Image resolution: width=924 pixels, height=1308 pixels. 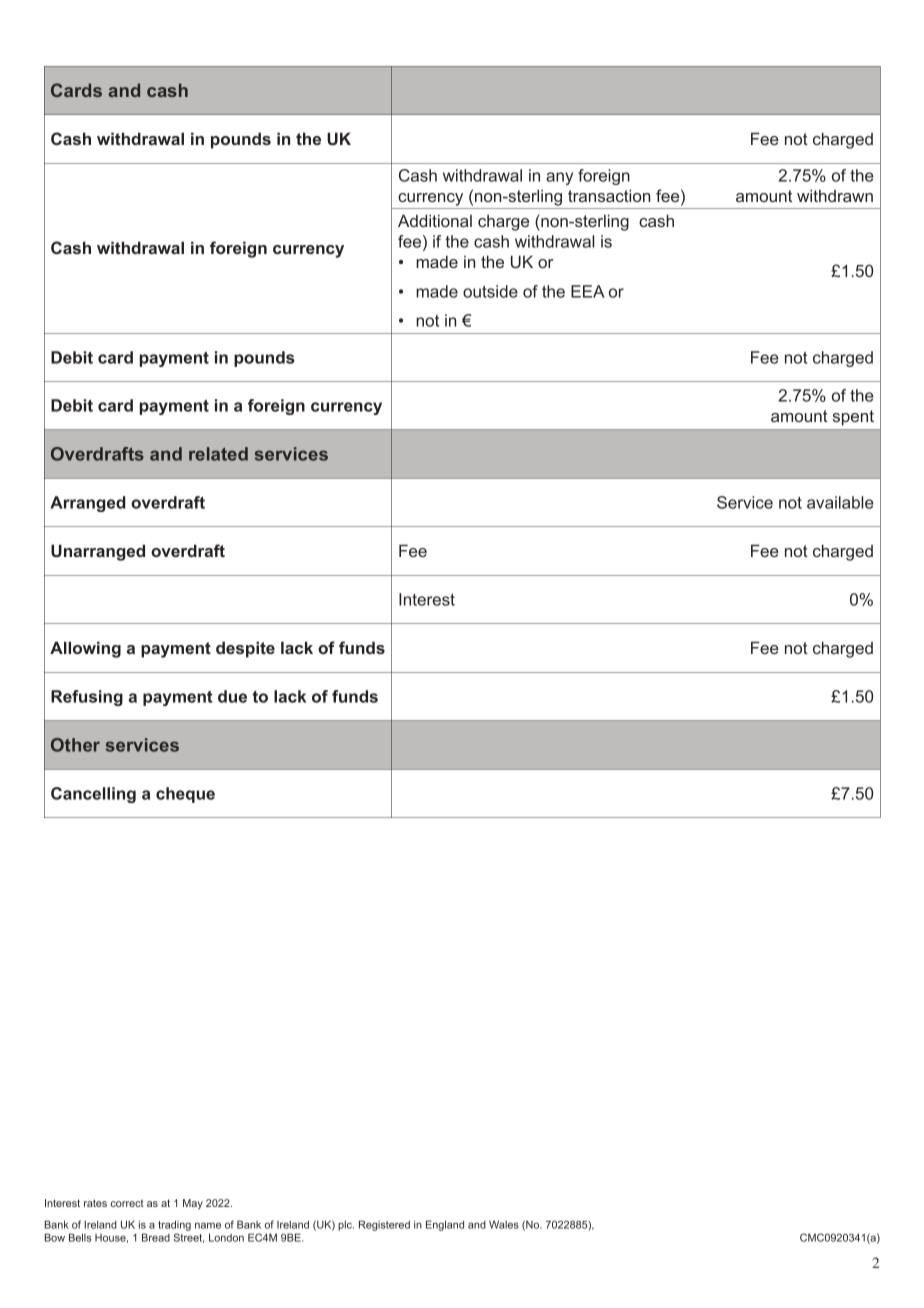 I want to click on available, so click(x=840, y=502).
